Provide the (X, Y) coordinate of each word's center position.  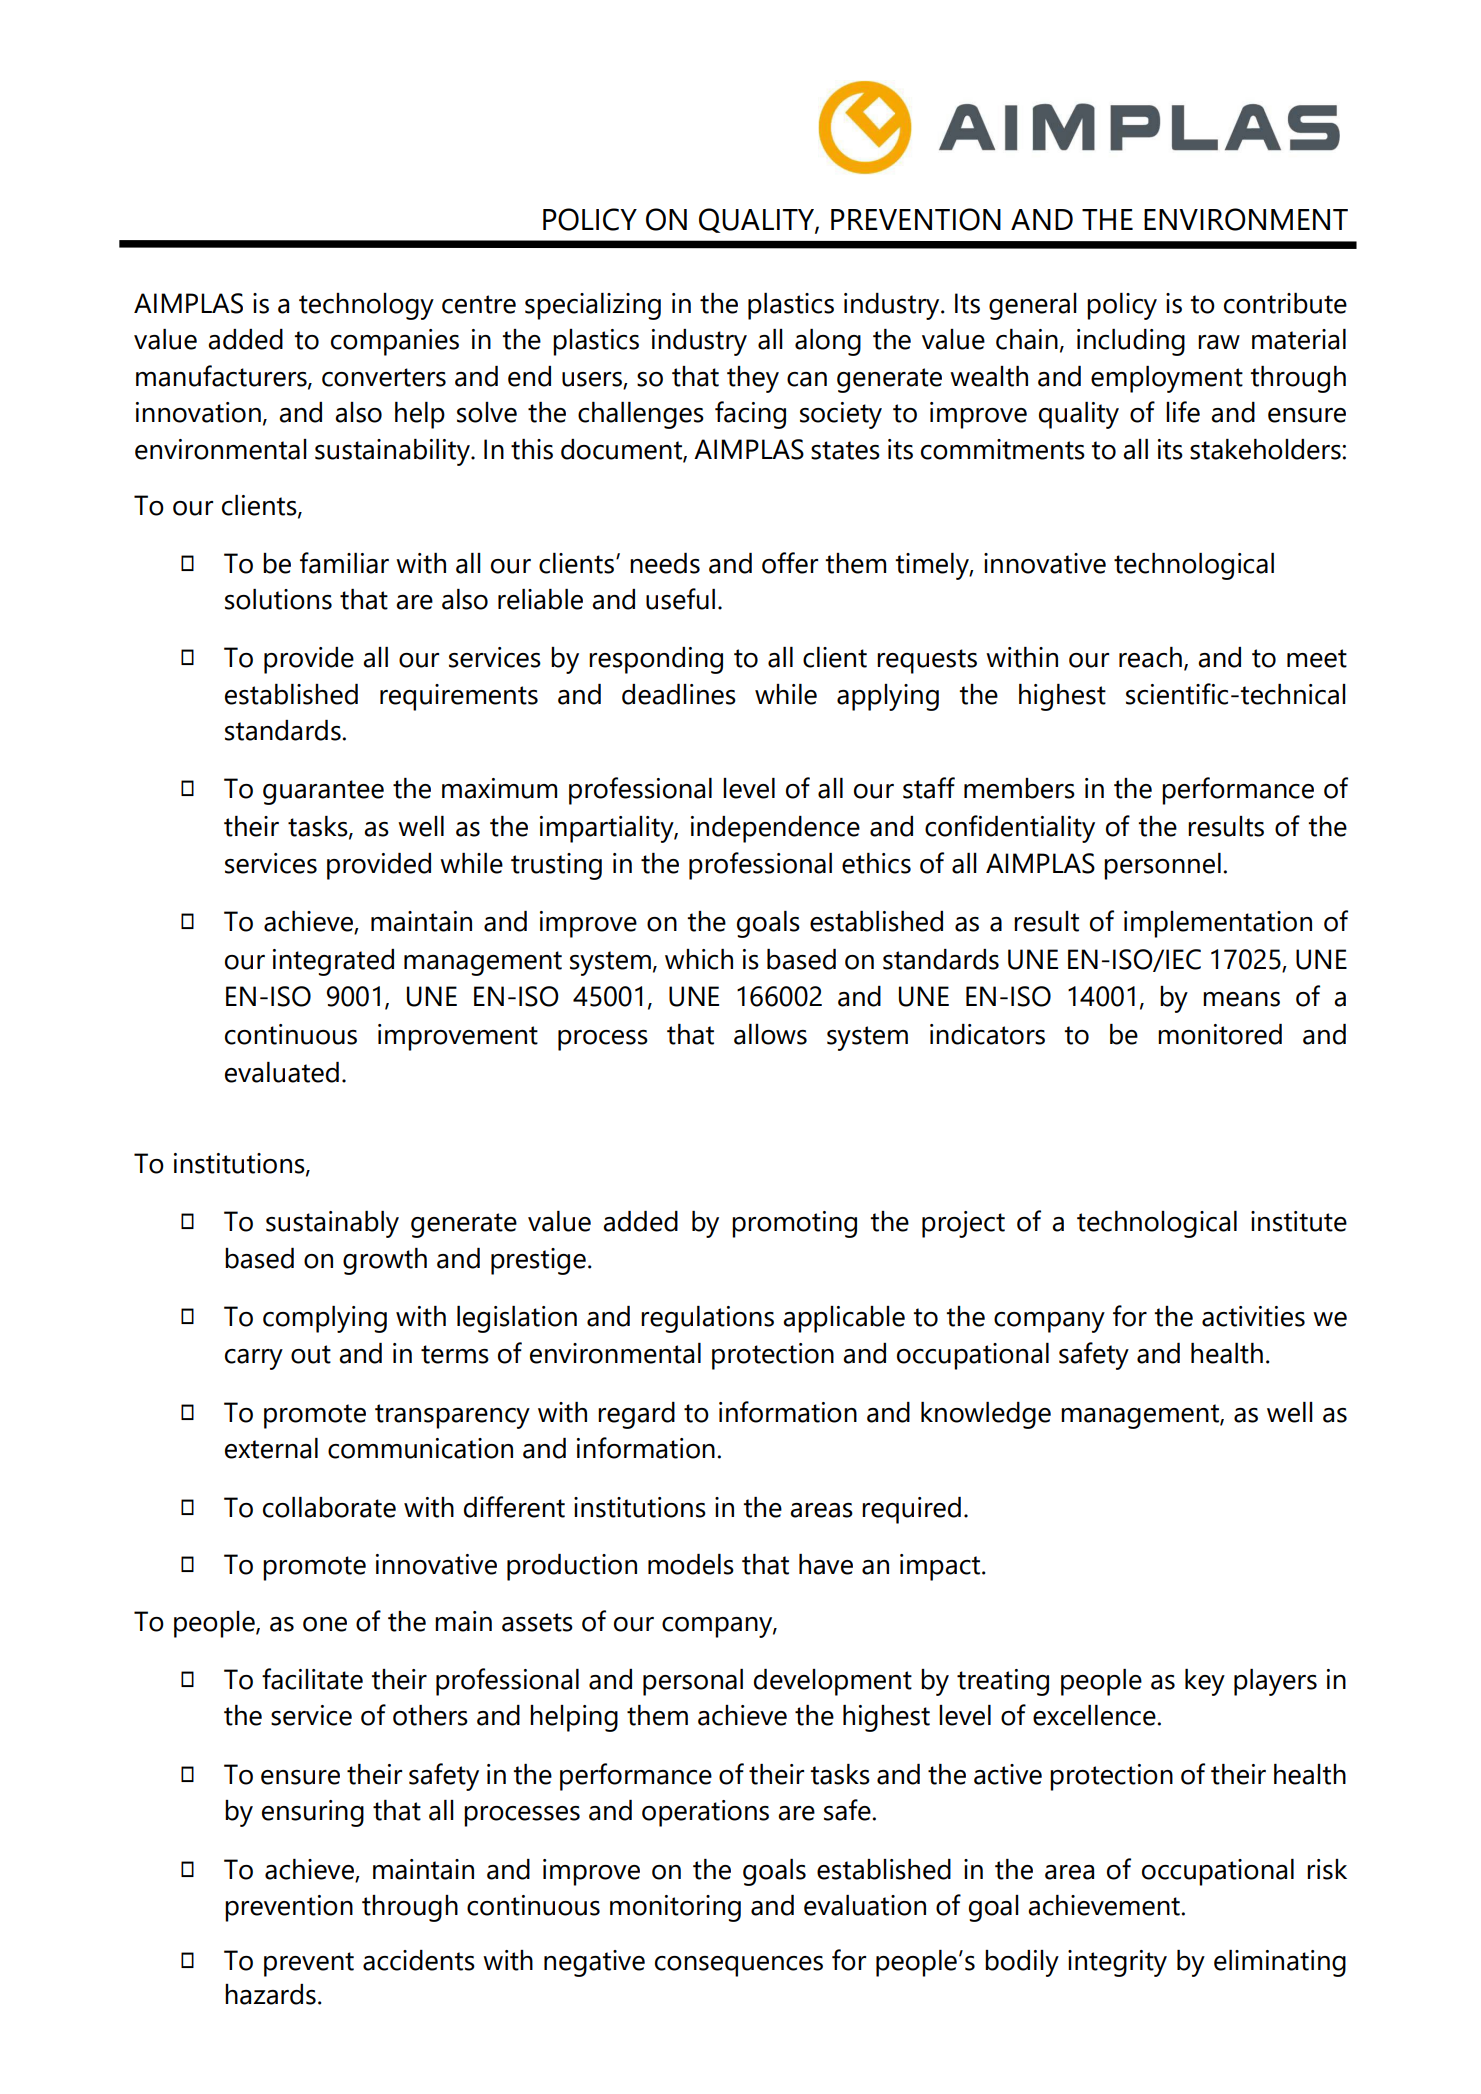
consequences (739, 1966)
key (1205, 1682)
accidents (419, 1960)
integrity (1117, 1963)
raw (1219, 342)
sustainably (332, 1224)
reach (1150, 657)
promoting (794, 1224)
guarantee (323, 792)
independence (775, 829)
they (753, 379)
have (826, 1564)
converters (384, 377)
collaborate (329, 1507)
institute (1299, 1221)
